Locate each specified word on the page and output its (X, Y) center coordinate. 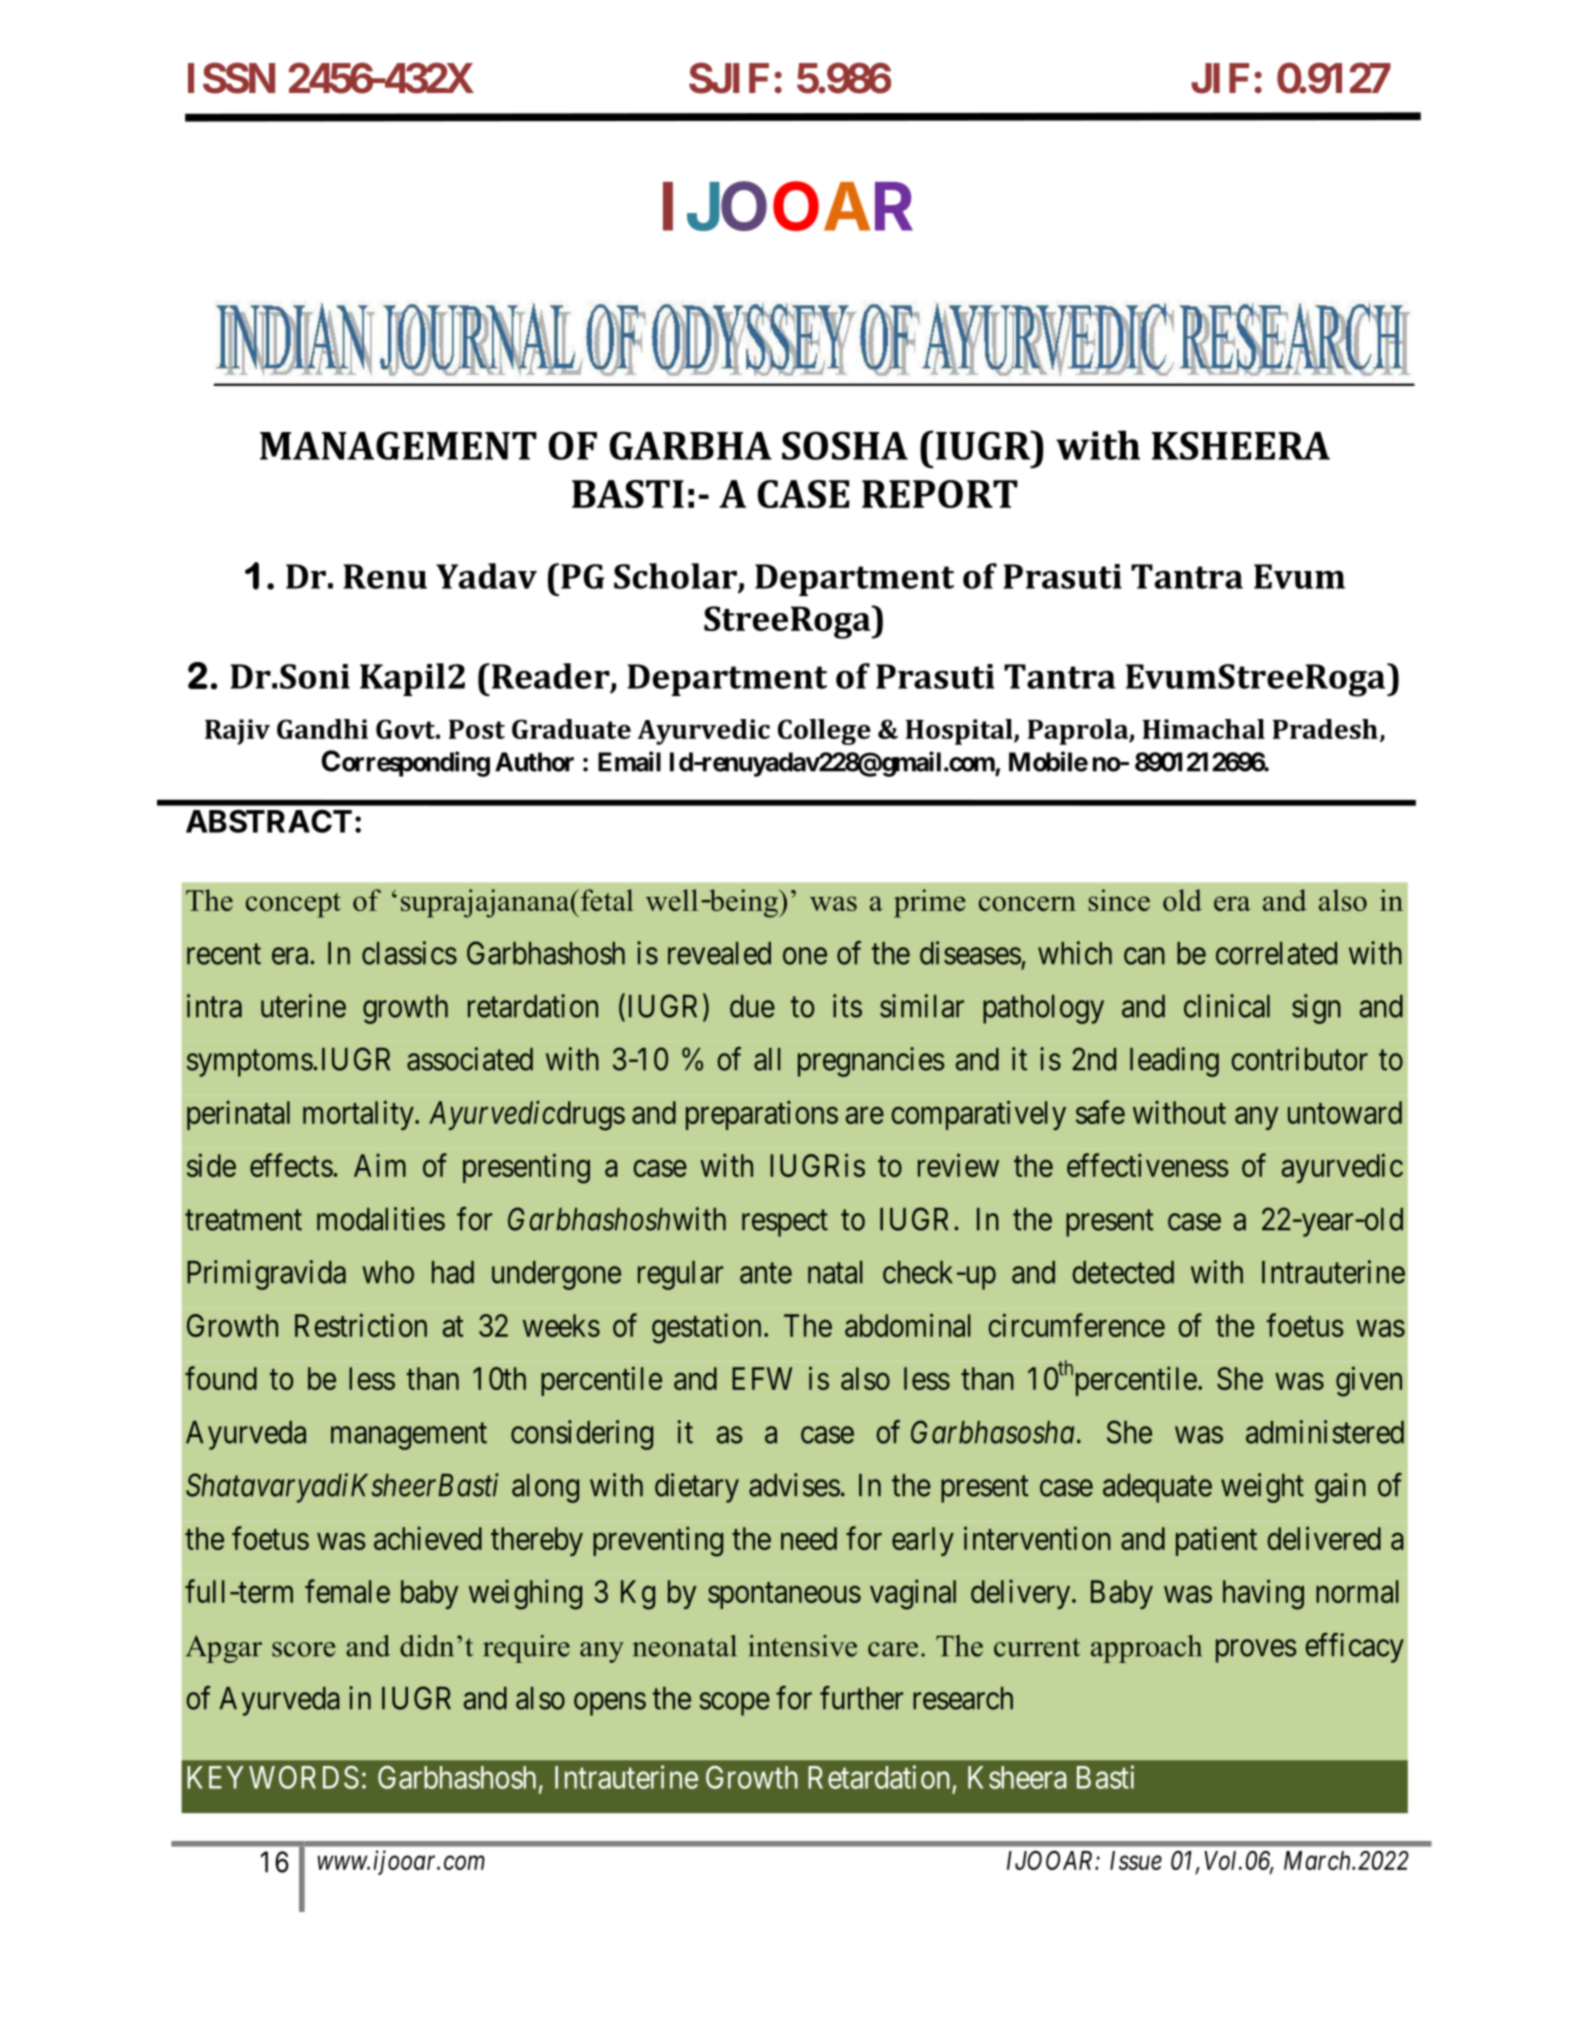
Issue (1136, 1860)
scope (734, 1704)
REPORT (940, 494)
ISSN (231, 78)
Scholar (675, 576)
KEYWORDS (273, 1777)
